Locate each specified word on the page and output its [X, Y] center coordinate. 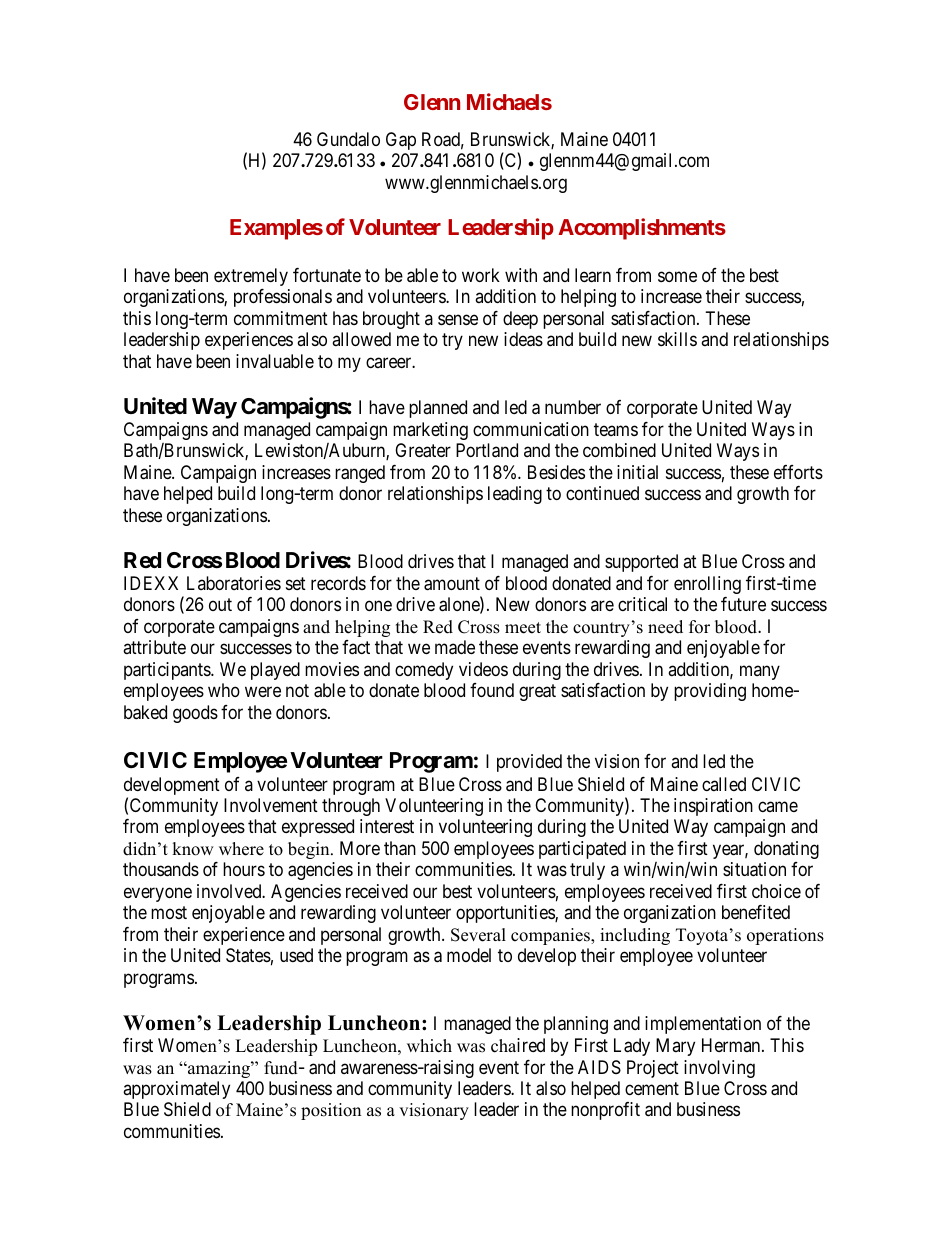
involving [719, 1069]
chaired [518, 1045]
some [677, 276]
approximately [176, 1090]
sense [458, 319]
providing [710, 692]
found [492, 690]
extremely [251, 277]
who [224, 690]
